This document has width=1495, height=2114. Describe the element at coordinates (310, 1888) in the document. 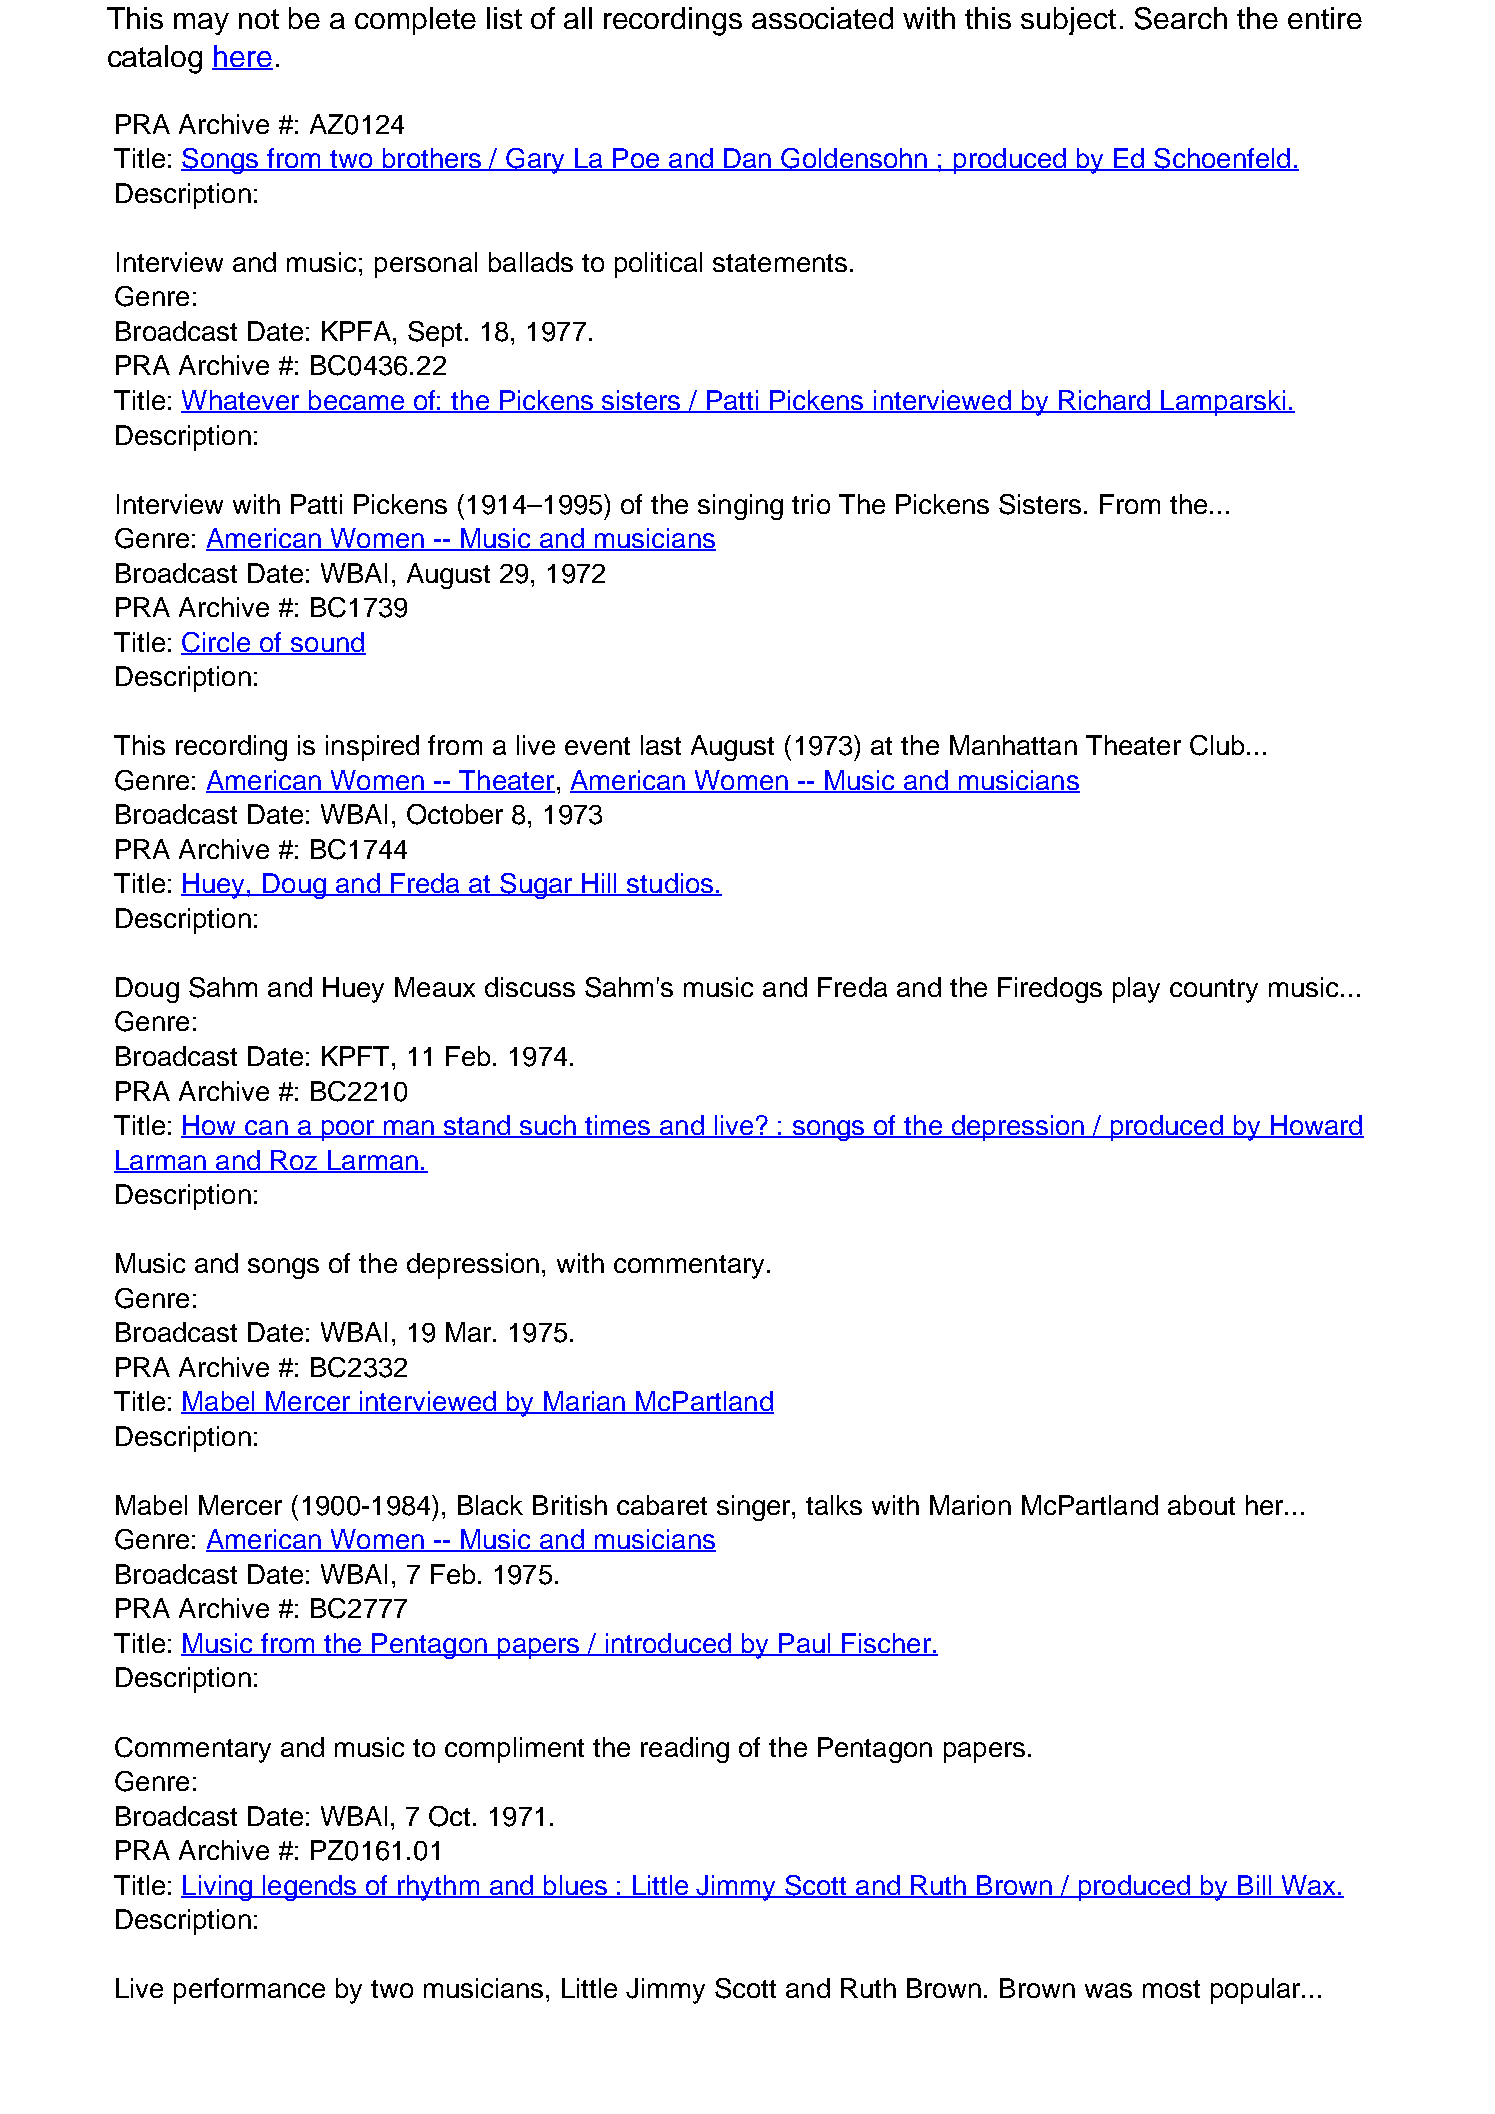

I see `legends` at that location.
